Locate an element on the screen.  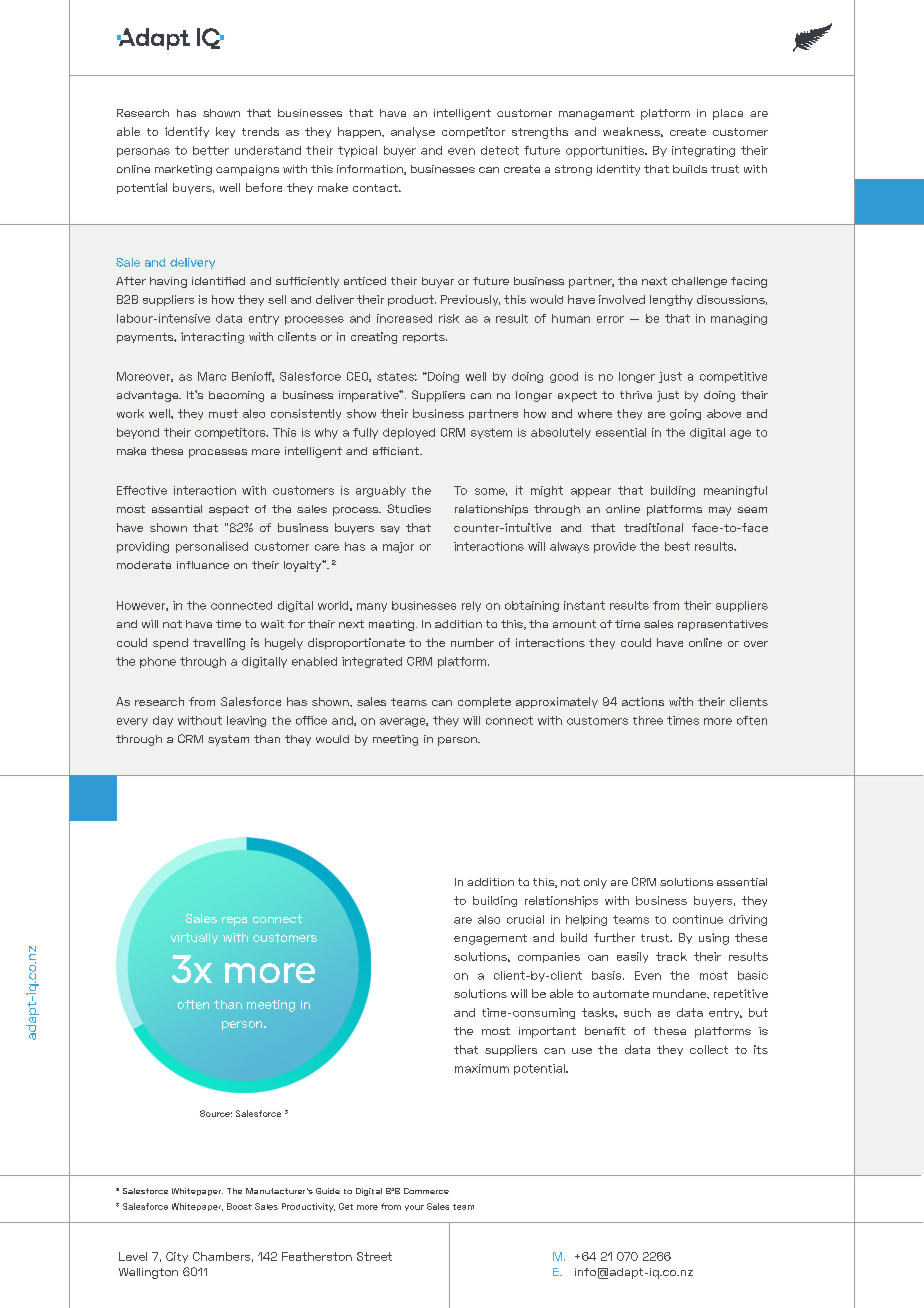
deployed is located at coordinates (409, 433).
